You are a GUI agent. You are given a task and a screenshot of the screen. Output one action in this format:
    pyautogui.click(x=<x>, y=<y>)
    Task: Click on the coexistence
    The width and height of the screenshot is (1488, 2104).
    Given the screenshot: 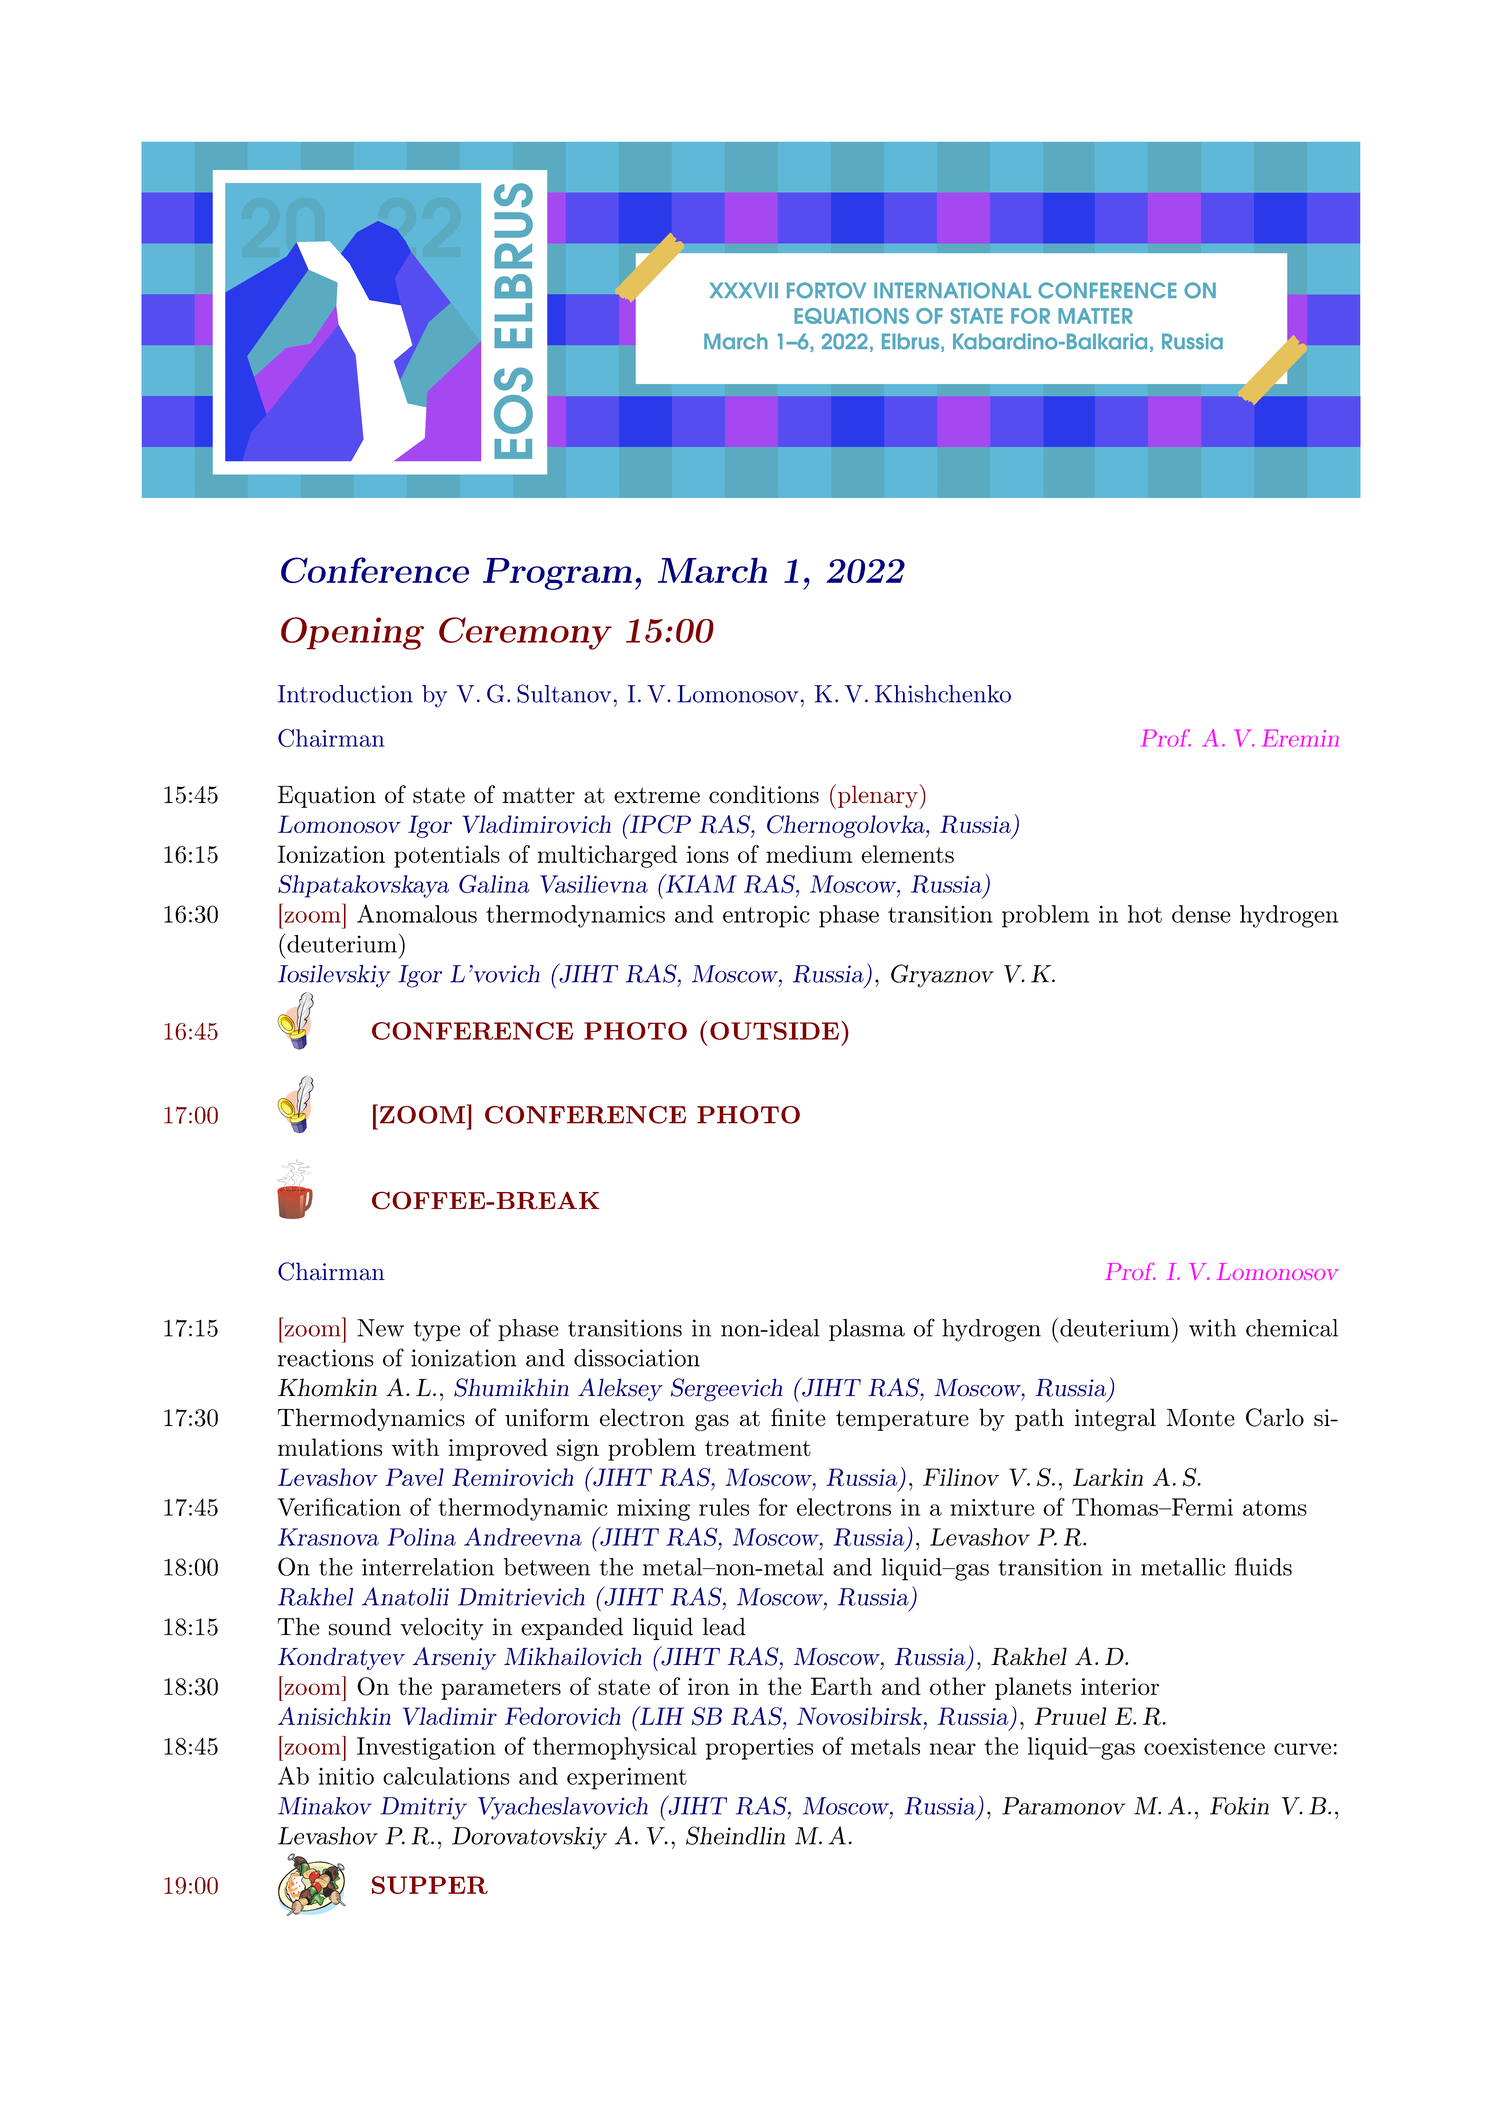 What is the action you would take?
    pyautogui.click(x=1204, y=1746)
